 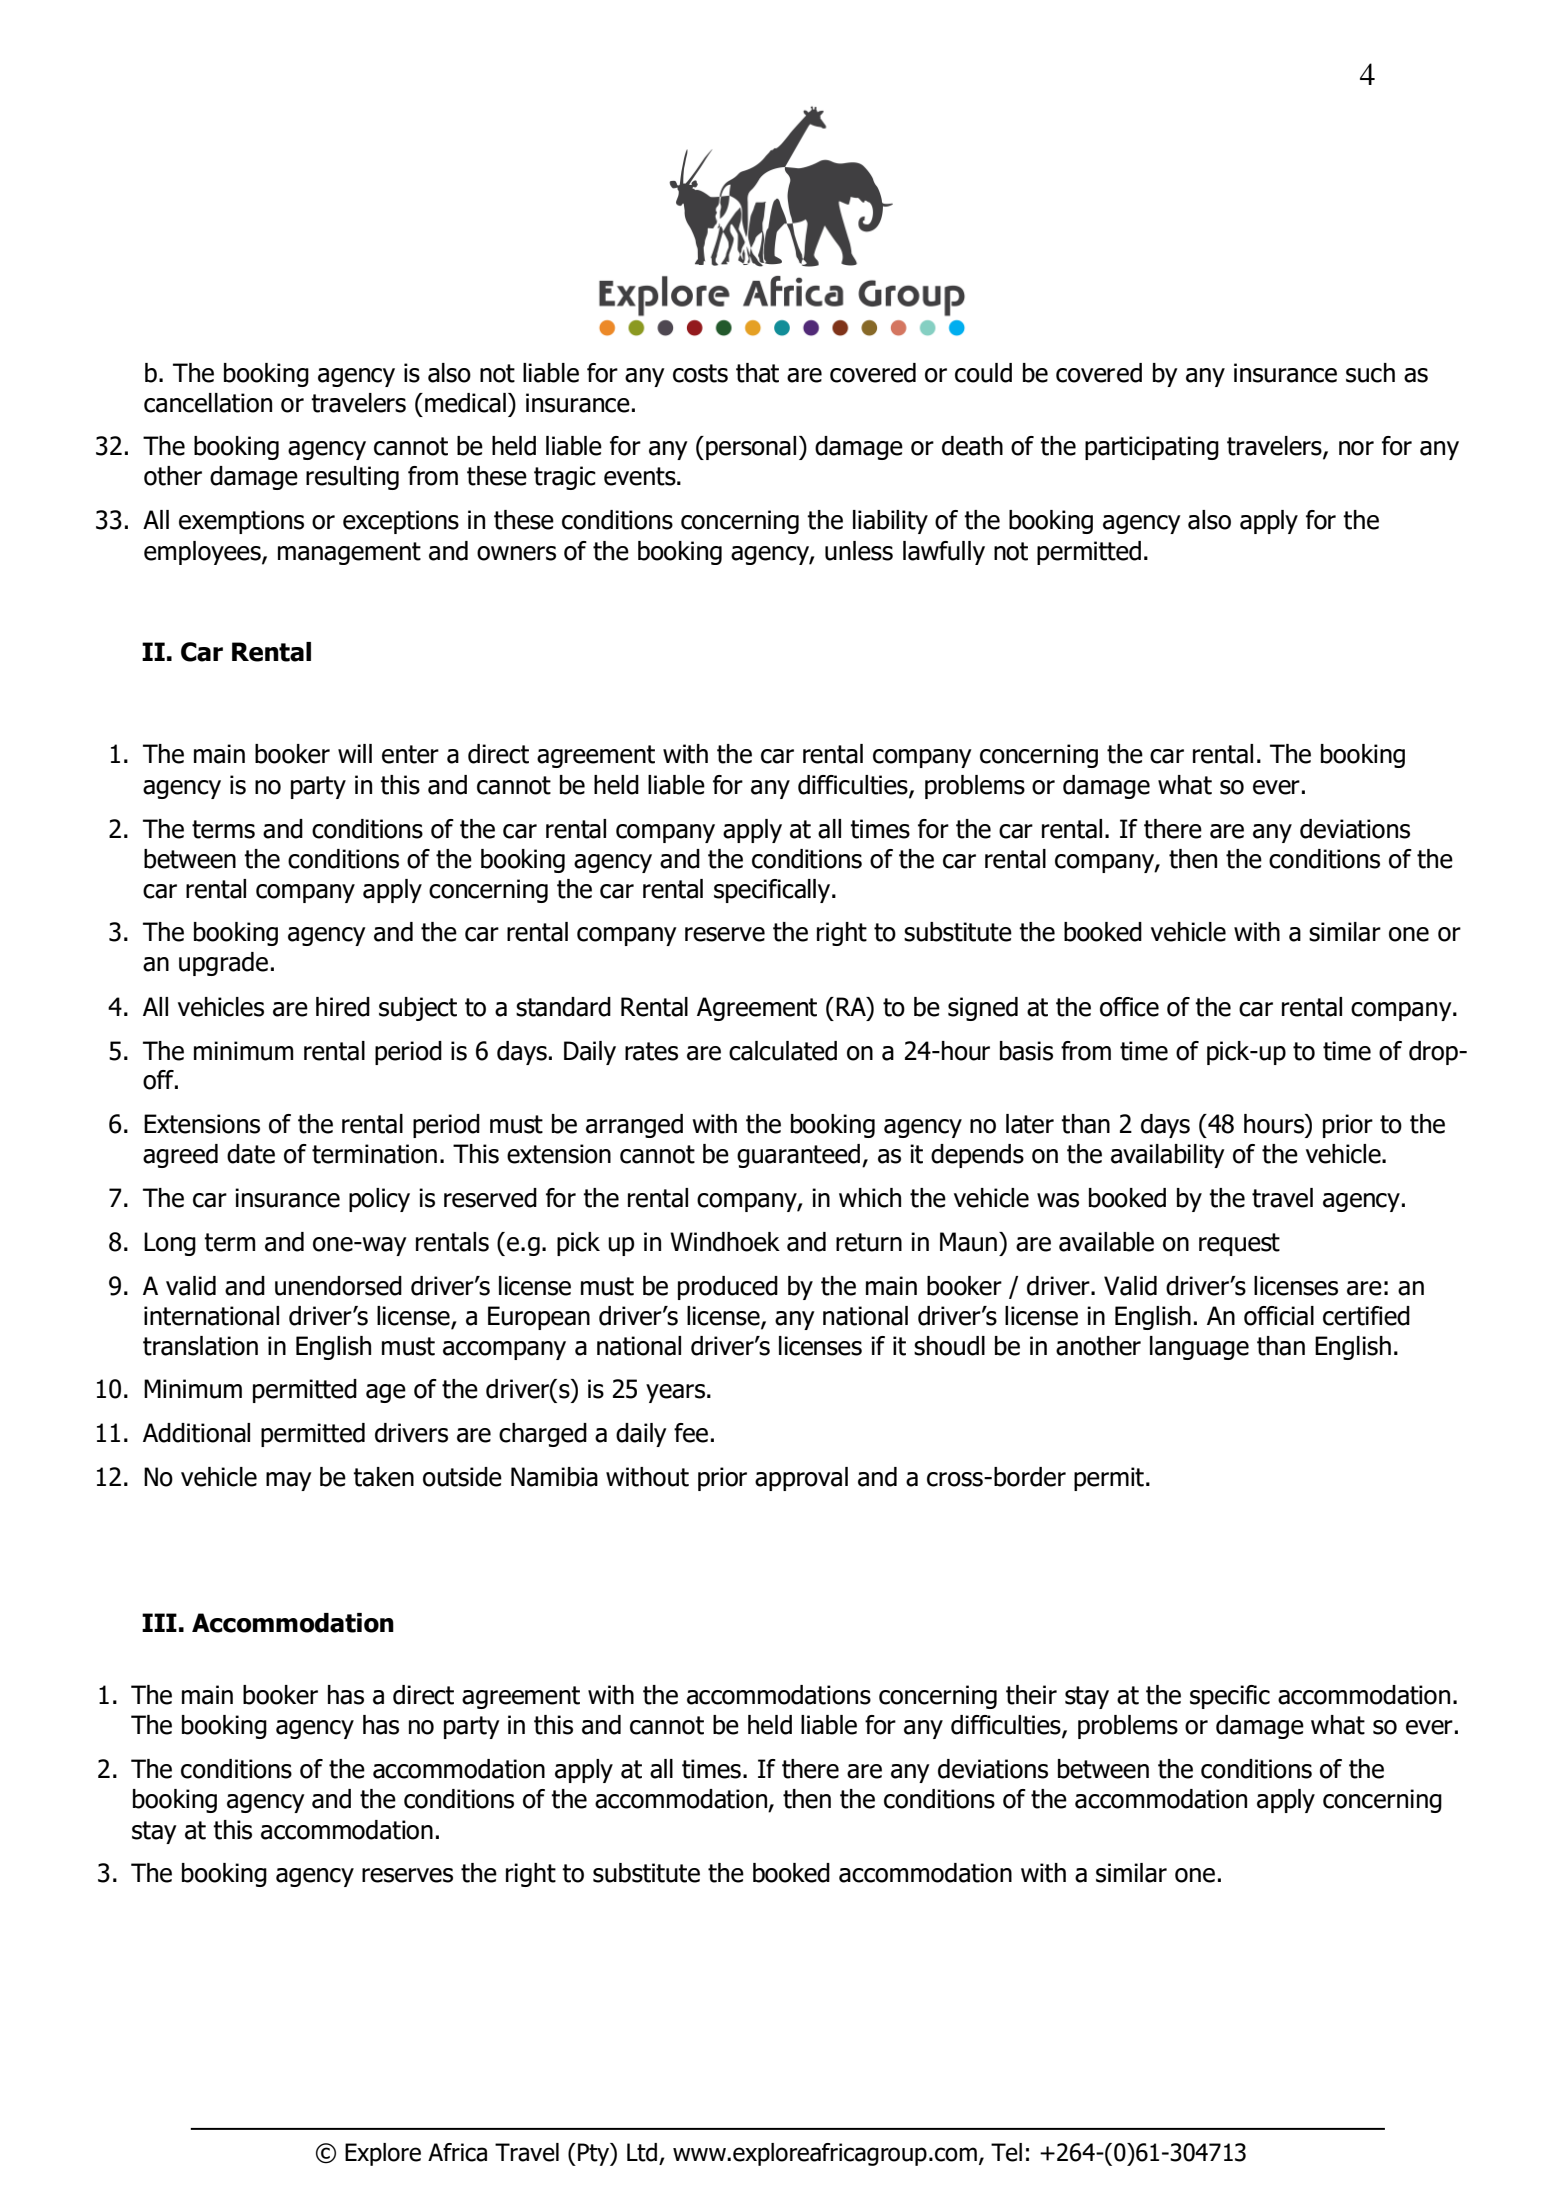 I want to click on request, so click(x=1239, y=1244).
